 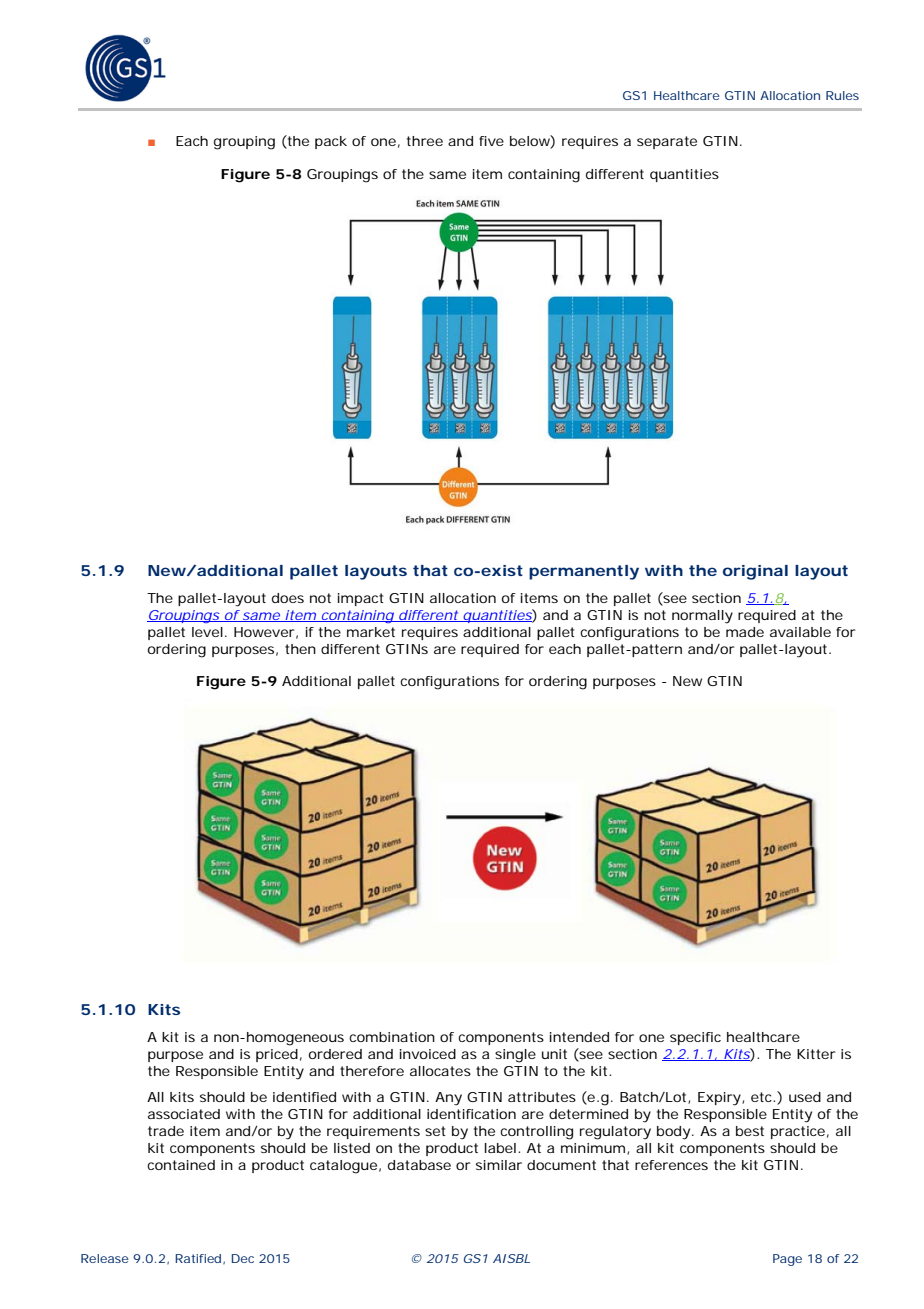 What do you see at coordinates (207, 632) in the document?
I see `level` at bounding box center [207, 632].
